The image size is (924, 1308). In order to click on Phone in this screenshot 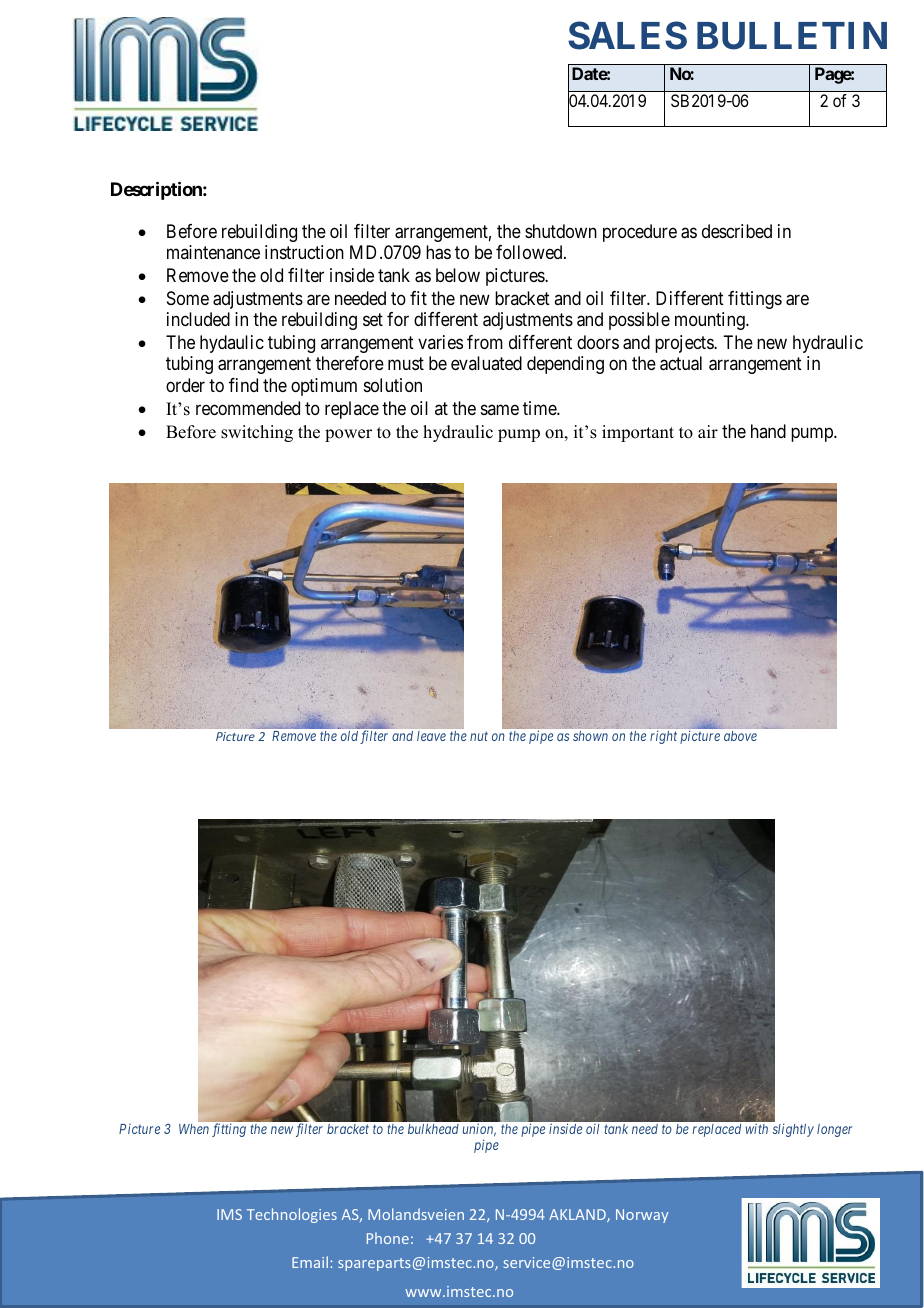, I will do `click(388, 1238)`.
